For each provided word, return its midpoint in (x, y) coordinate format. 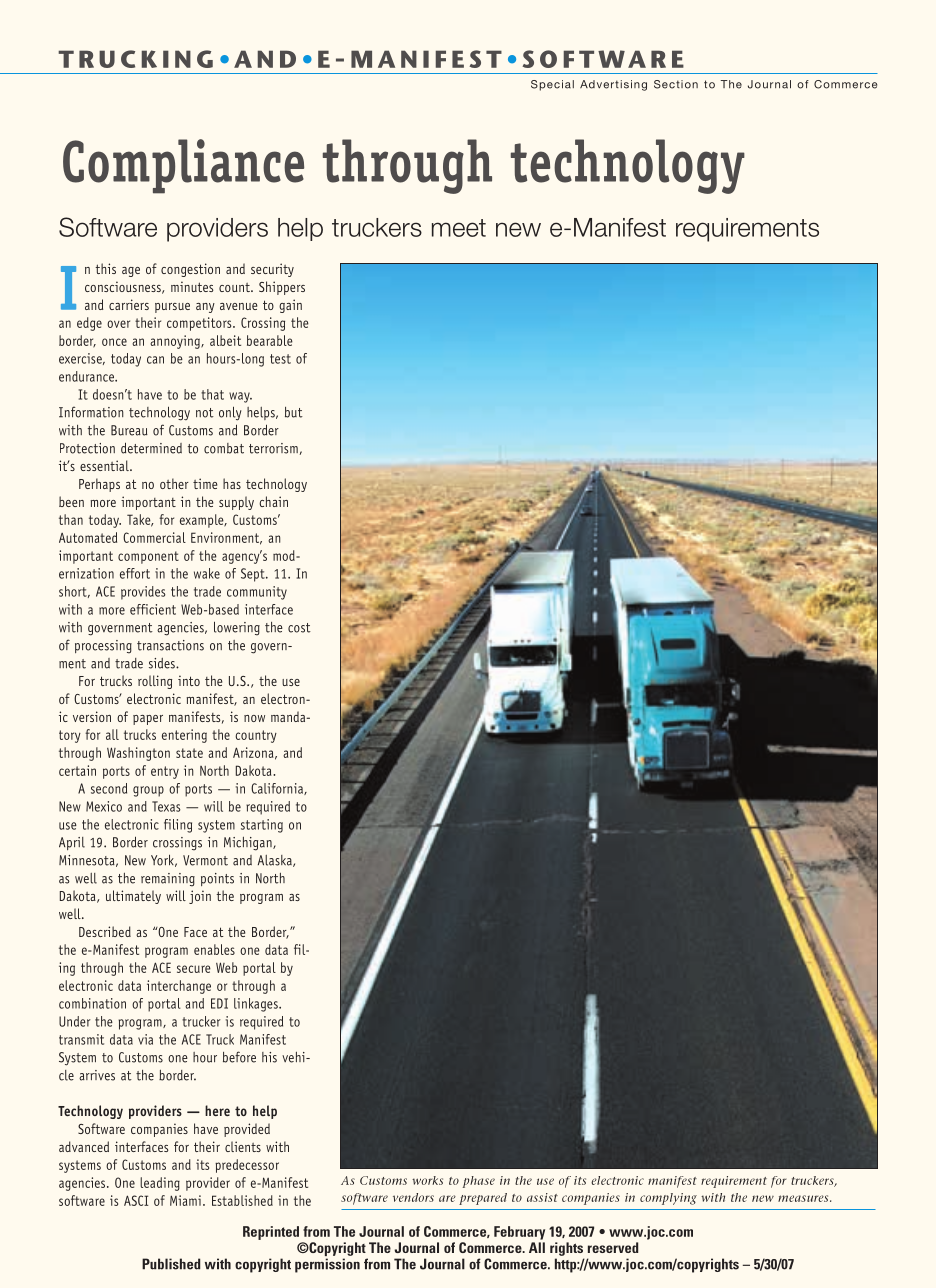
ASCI (136, 1200)
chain (273, 501)
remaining (168, 880)
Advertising (613, 85)
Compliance (183, 166)
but (294, 412)
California (278, 789)
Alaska (276, 861)
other (174, 483)
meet (459, 228)
